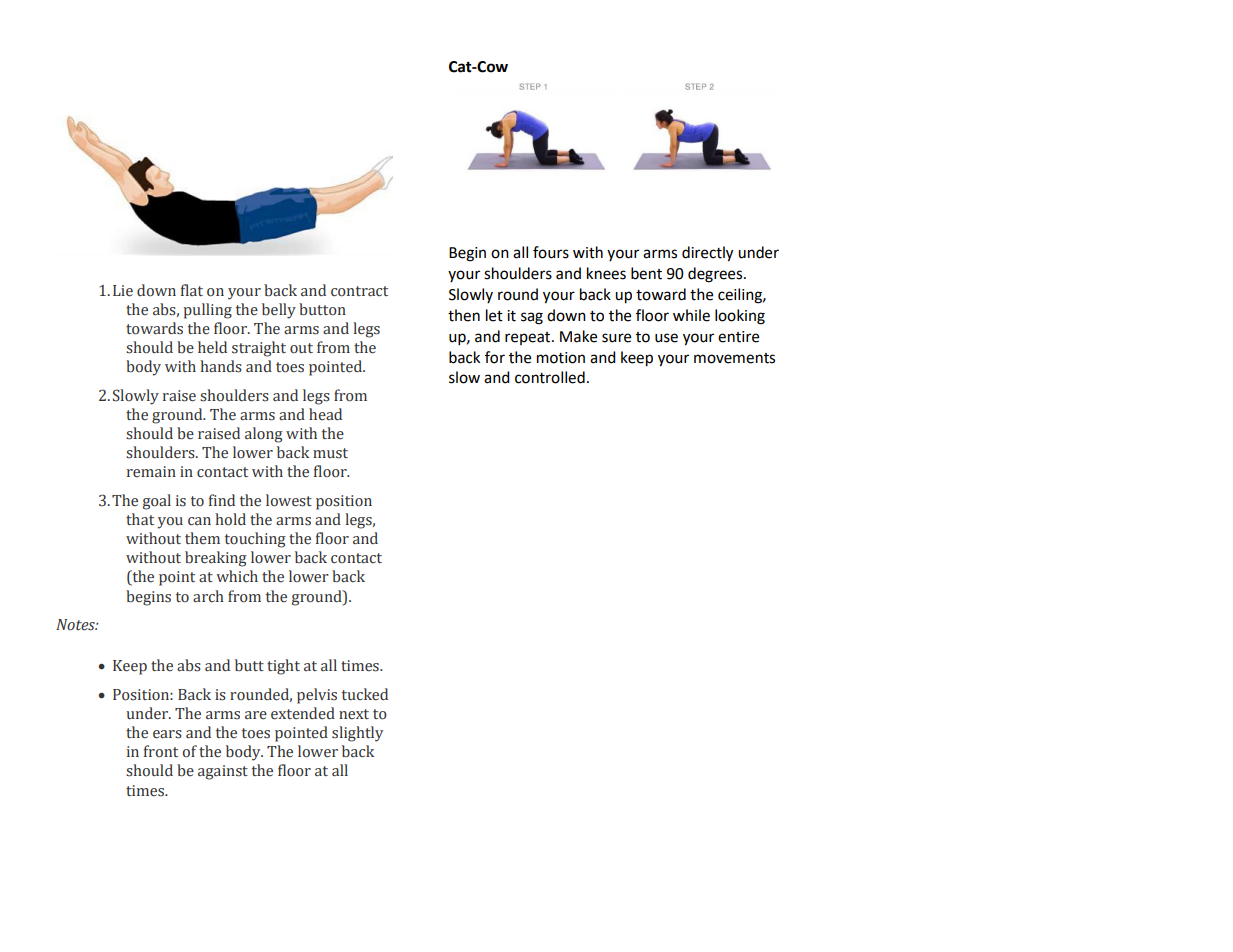 The height and width of the screenshot is (952, 1233). Describe the element at coordinates (289, 500) in the screenshot. I see `lowest` at that location.
